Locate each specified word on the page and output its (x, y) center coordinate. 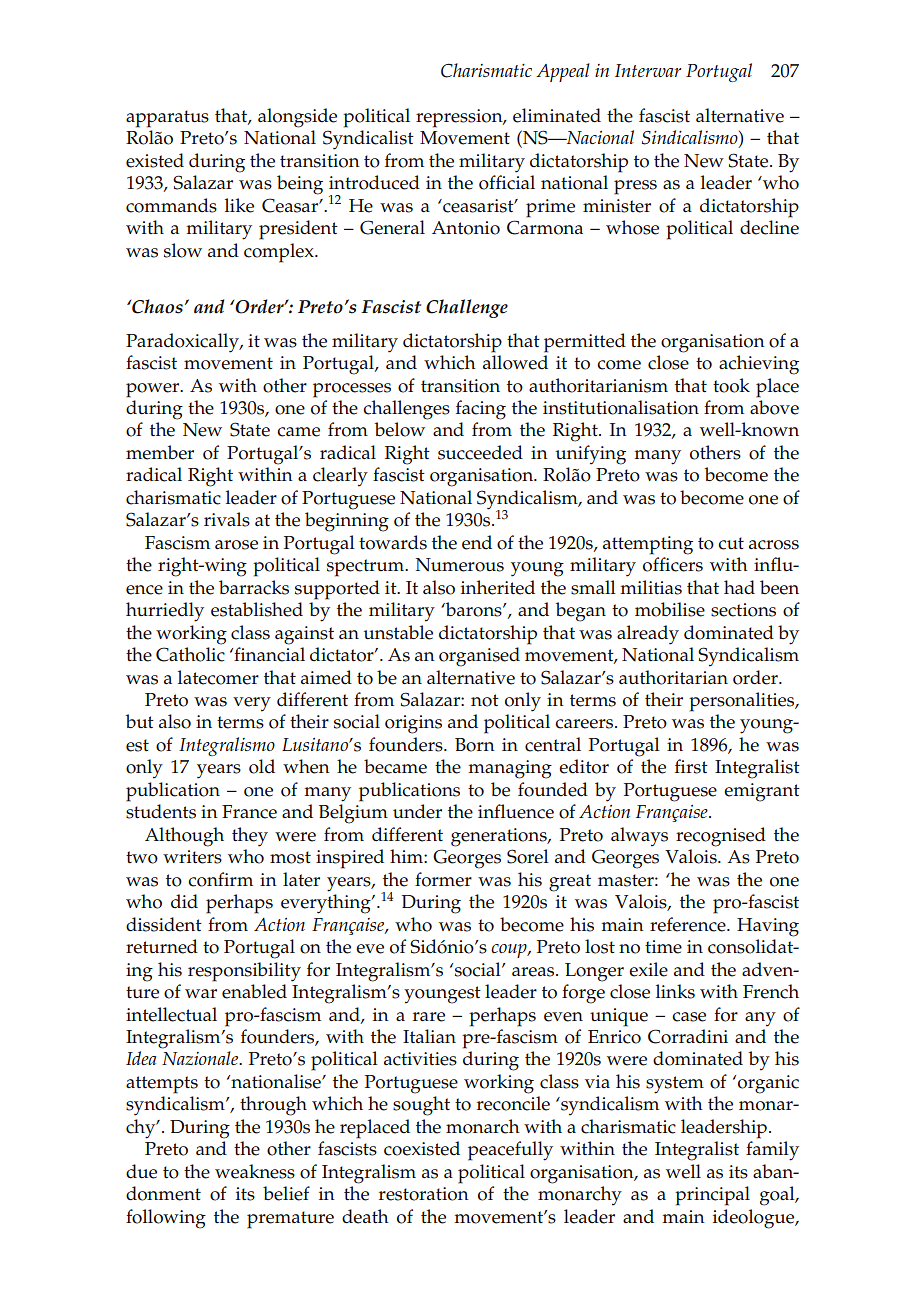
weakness (255, 1171)
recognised (721, 837)
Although (184, 837)
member (160, 452)
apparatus (167, 119)
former (443, 879)
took (731, 385)
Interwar (648, 70)
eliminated (557, 115)
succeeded (480, 452)
